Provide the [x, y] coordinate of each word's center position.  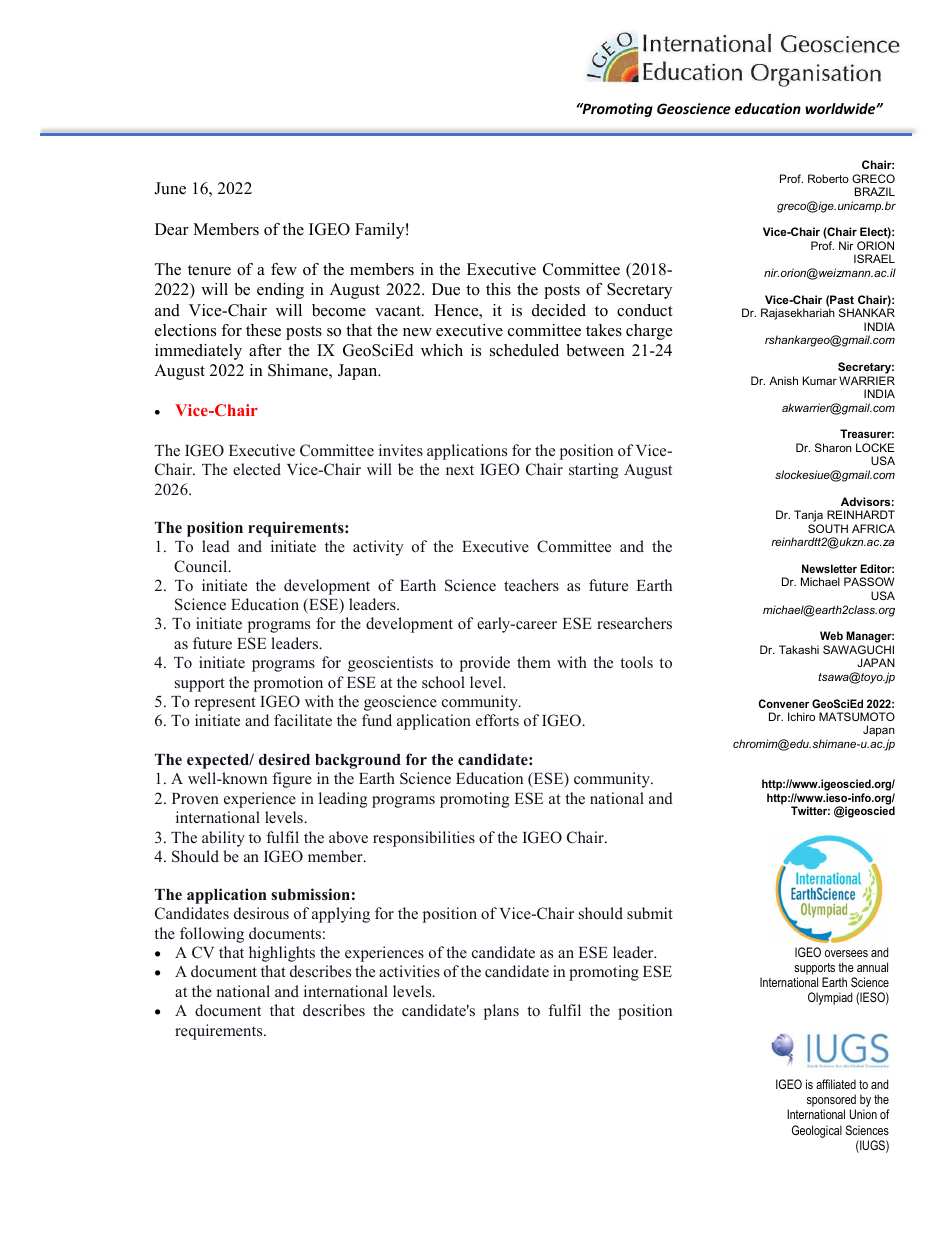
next [460, 470]
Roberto [828, 178]
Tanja [808, 516]
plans [501, 1012]
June [170, 188]
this [498, 289]
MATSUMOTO [857, 716]
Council [202, 566]
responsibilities [424, 839]
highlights [282, 954]
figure [292, 780]
